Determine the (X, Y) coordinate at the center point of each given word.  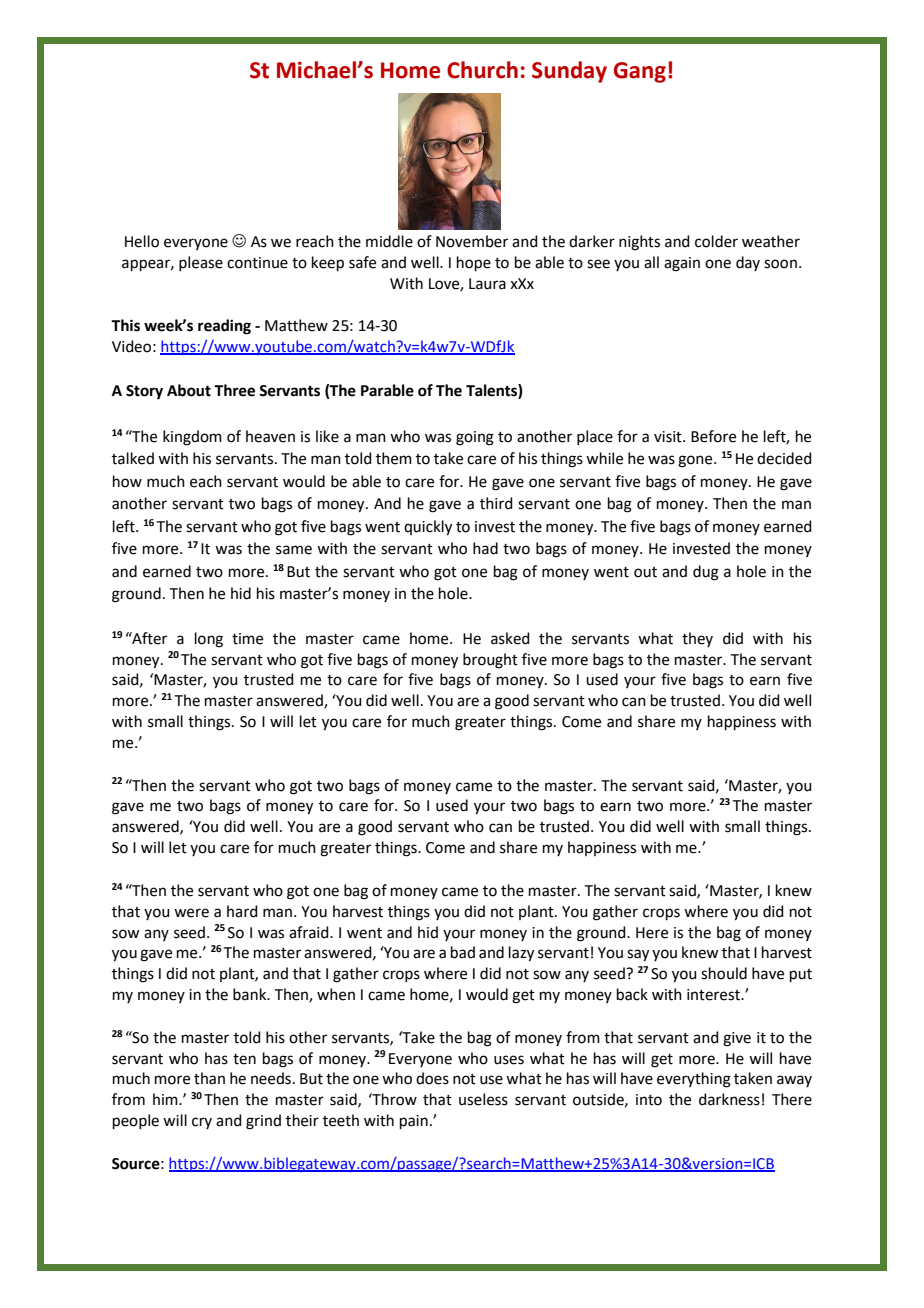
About (189, 390)
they (697, 639)
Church (482, 70)
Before (713, 436)
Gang (640, 72)
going (475, 438)
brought (490, 661)
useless (483, 1099)
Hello (142, 241)
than (209, 1078)
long (209, 640)
